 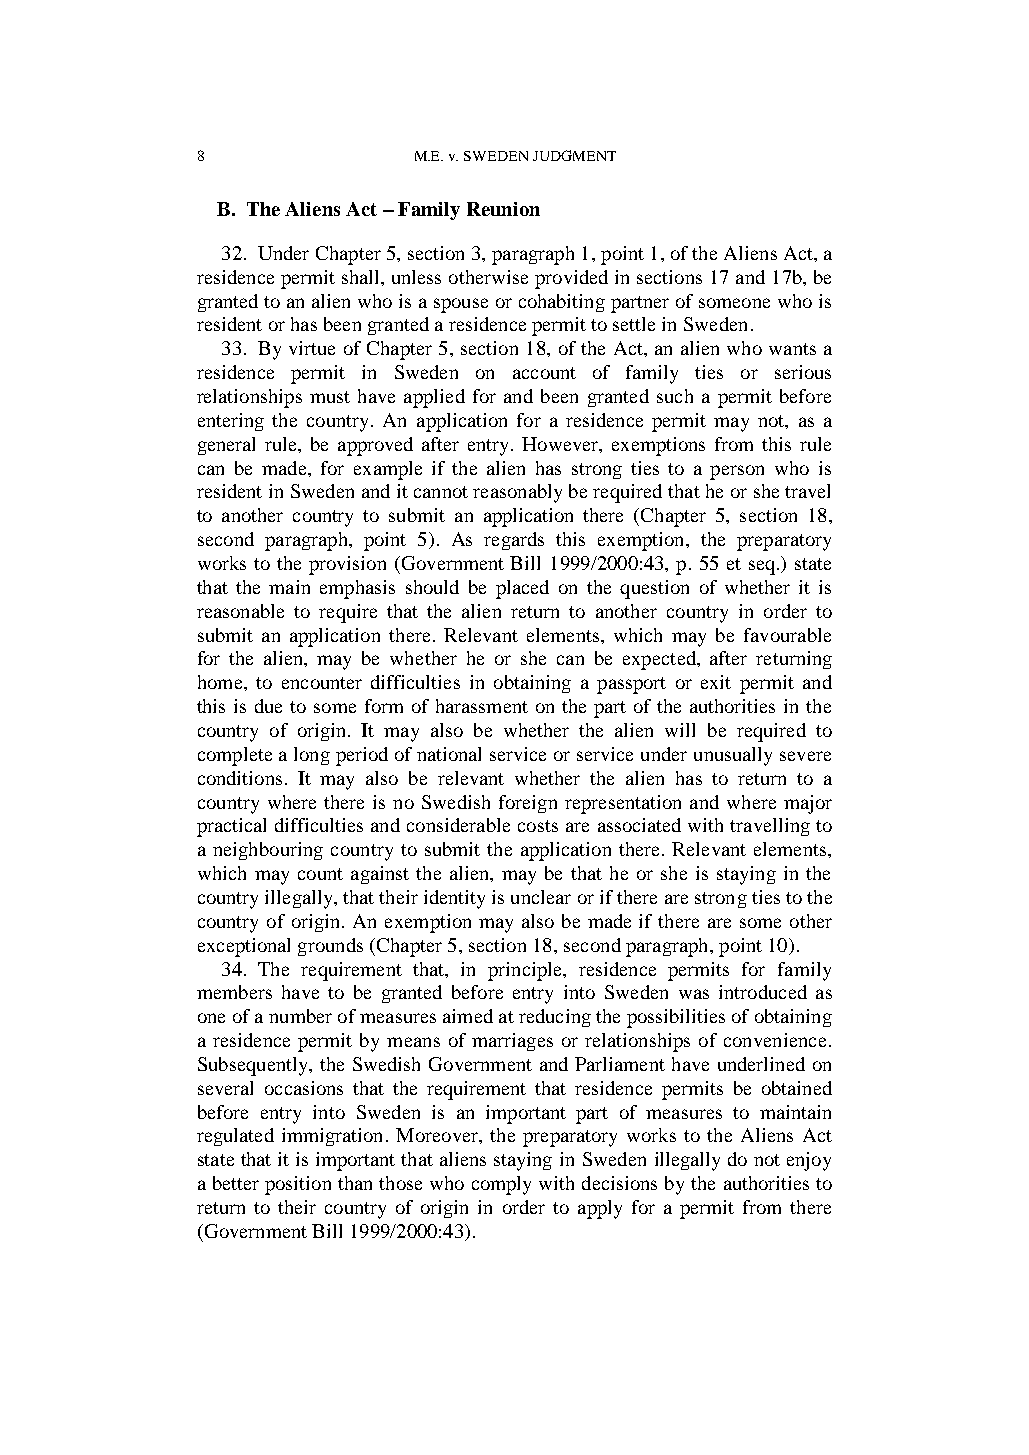 I want to click on comply, so click(x=501, y=1185).
